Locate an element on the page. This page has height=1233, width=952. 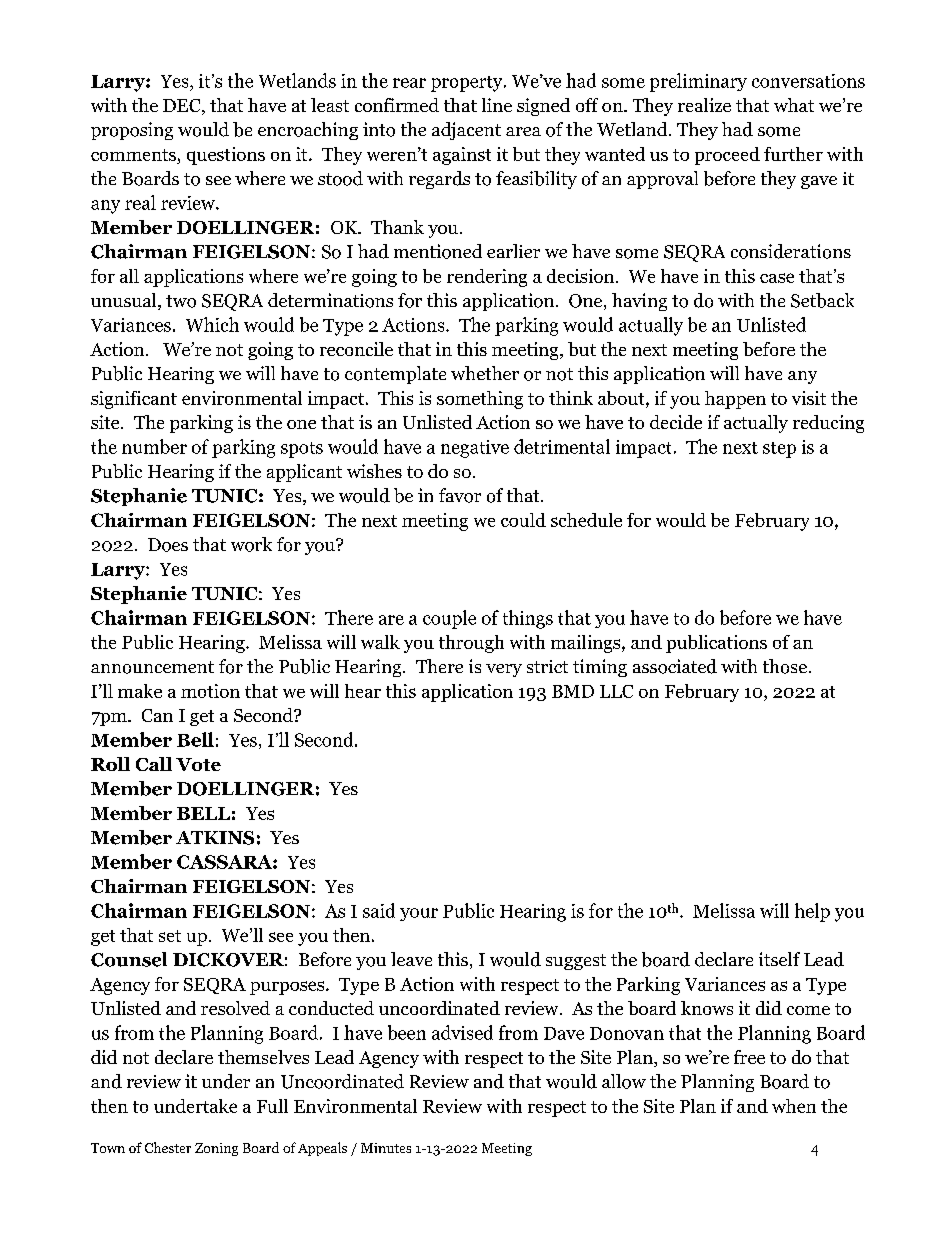
very is located at coordinates (504, 670).
